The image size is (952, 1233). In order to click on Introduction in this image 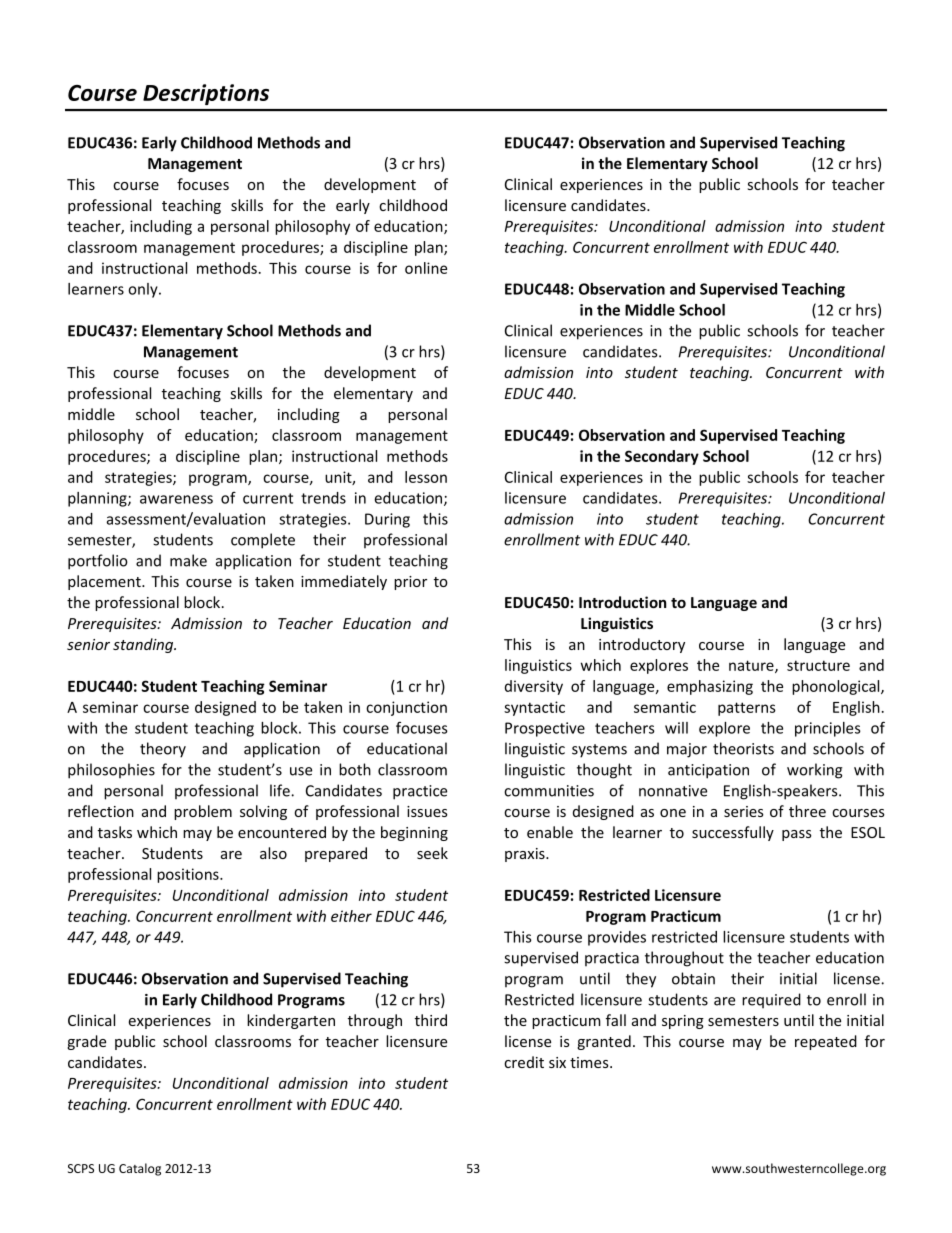, I will do `click(622, 602)`.
